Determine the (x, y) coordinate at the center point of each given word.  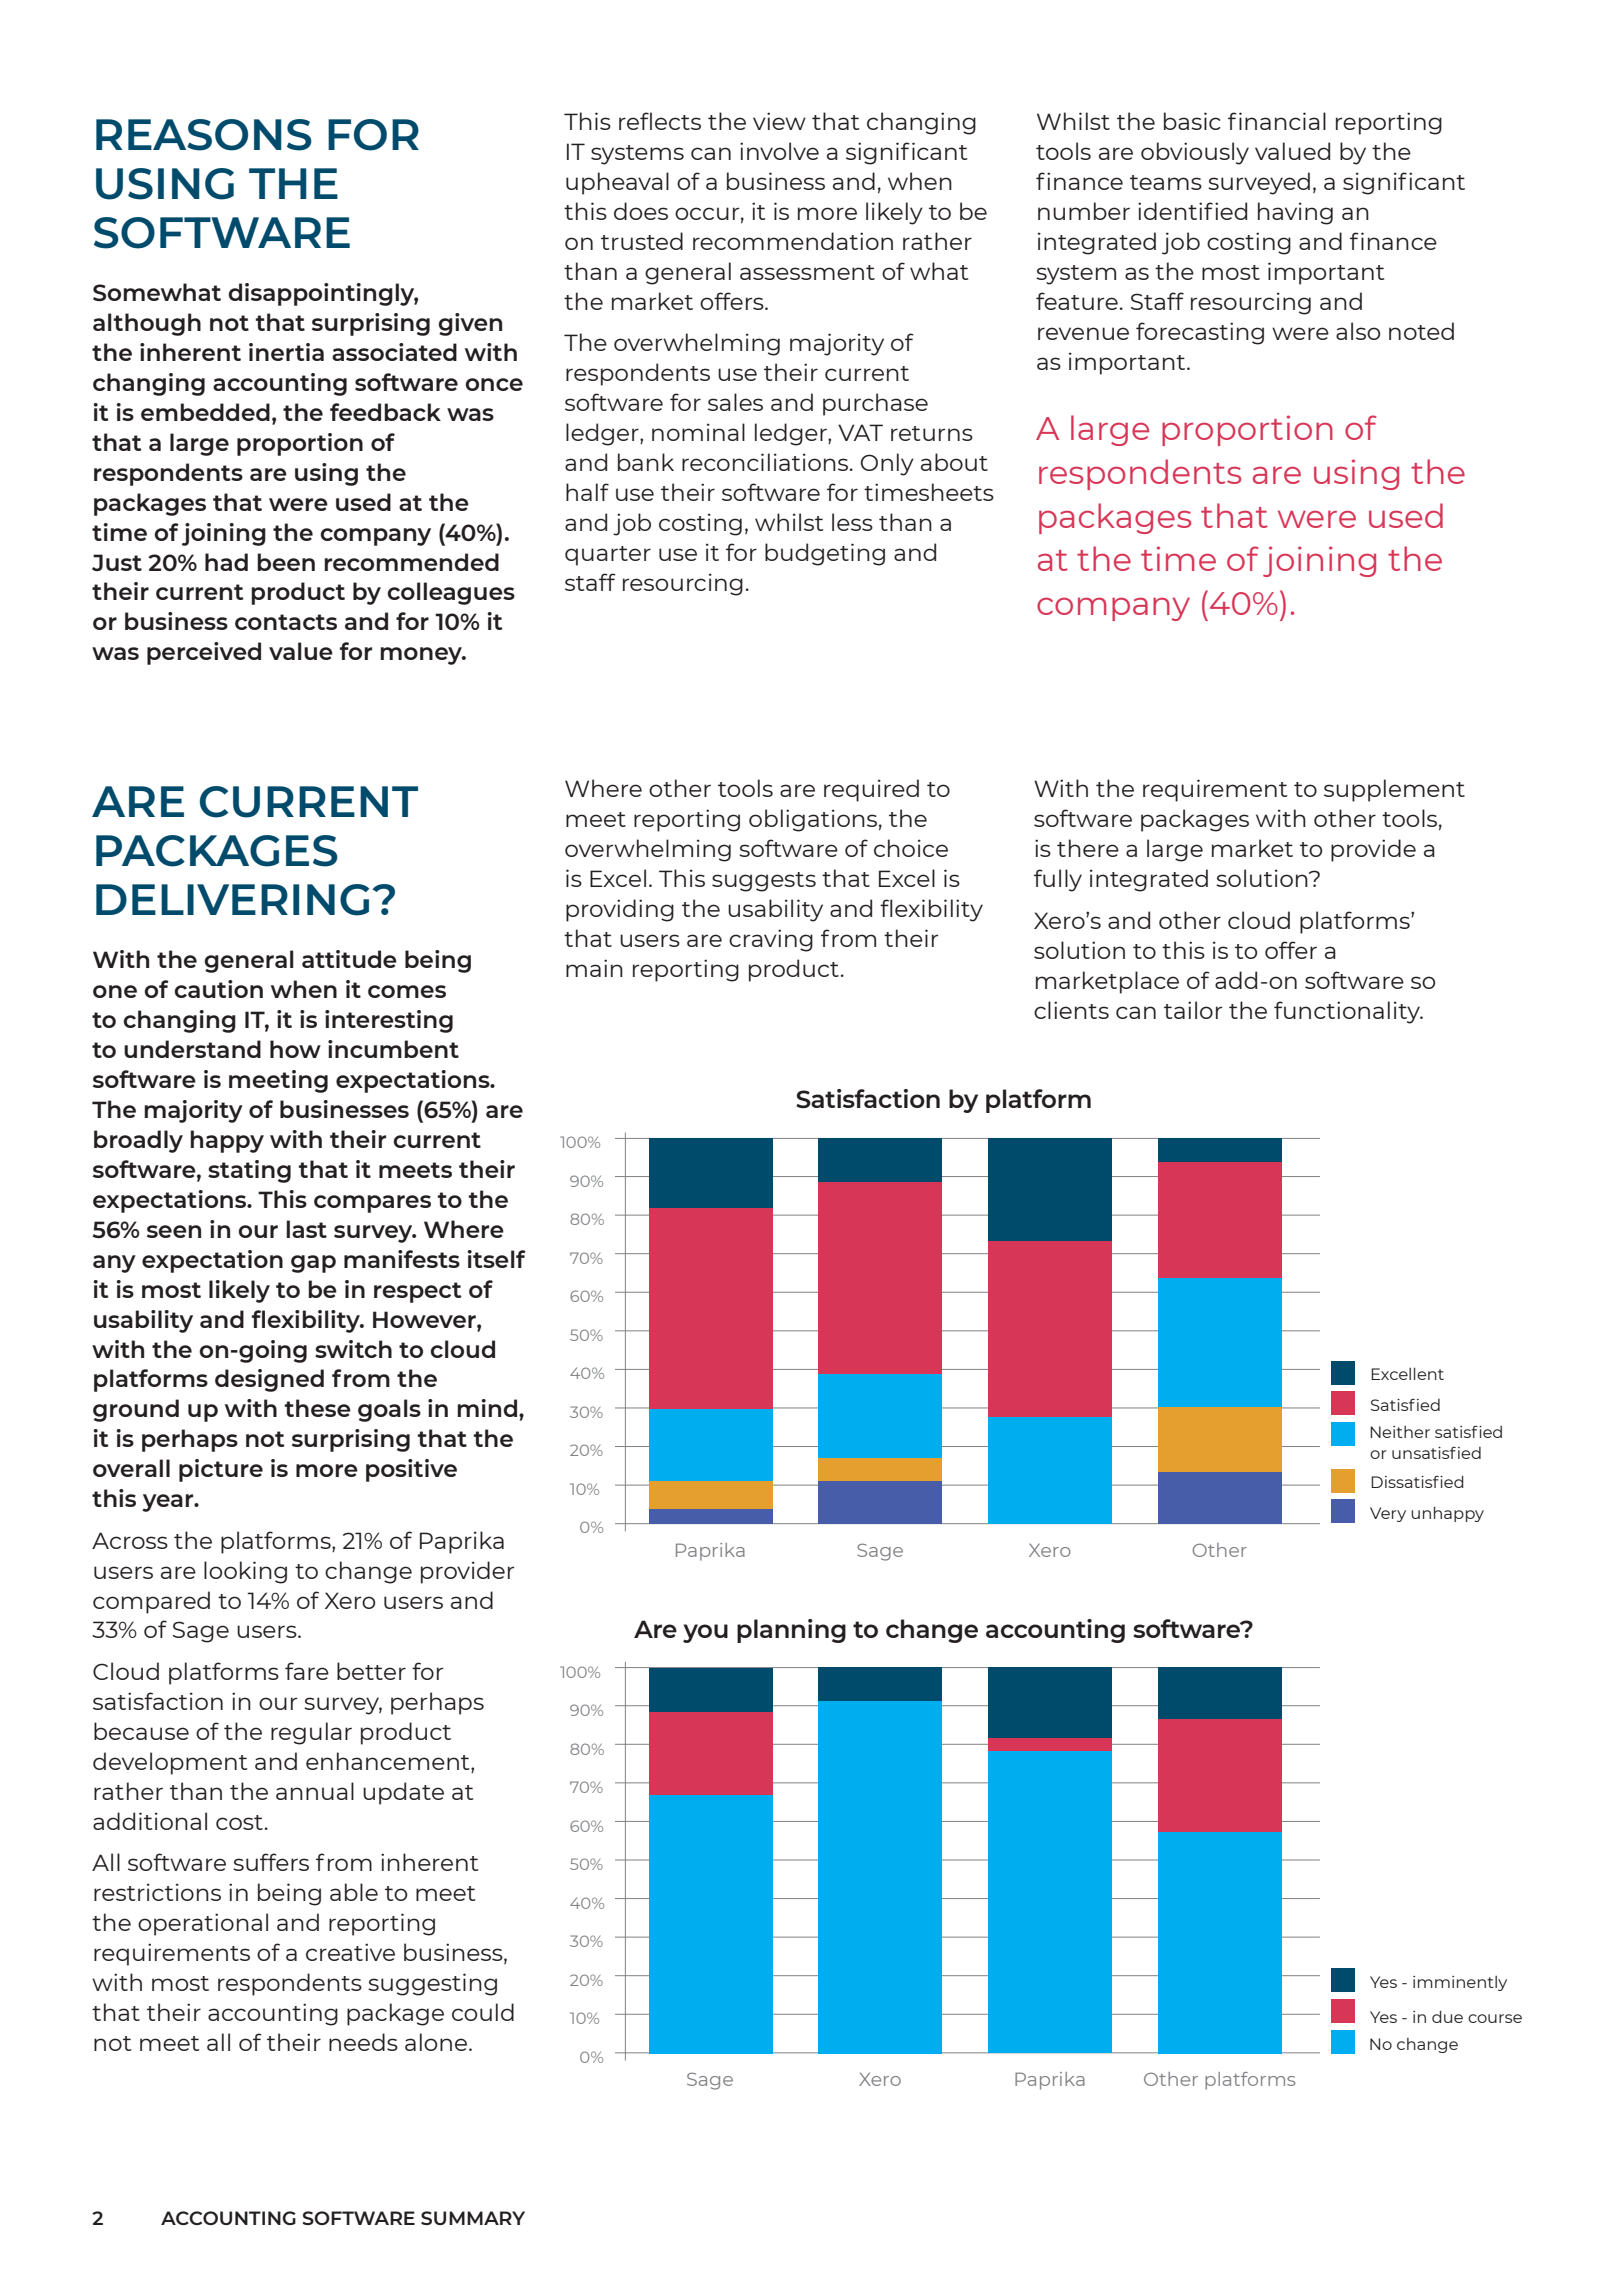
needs (363, 2042)
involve (779, 151)
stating (249, 1171)
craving (771, 940)
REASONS (204, 135)
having (1295, 213)
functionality (1348, 1012)
